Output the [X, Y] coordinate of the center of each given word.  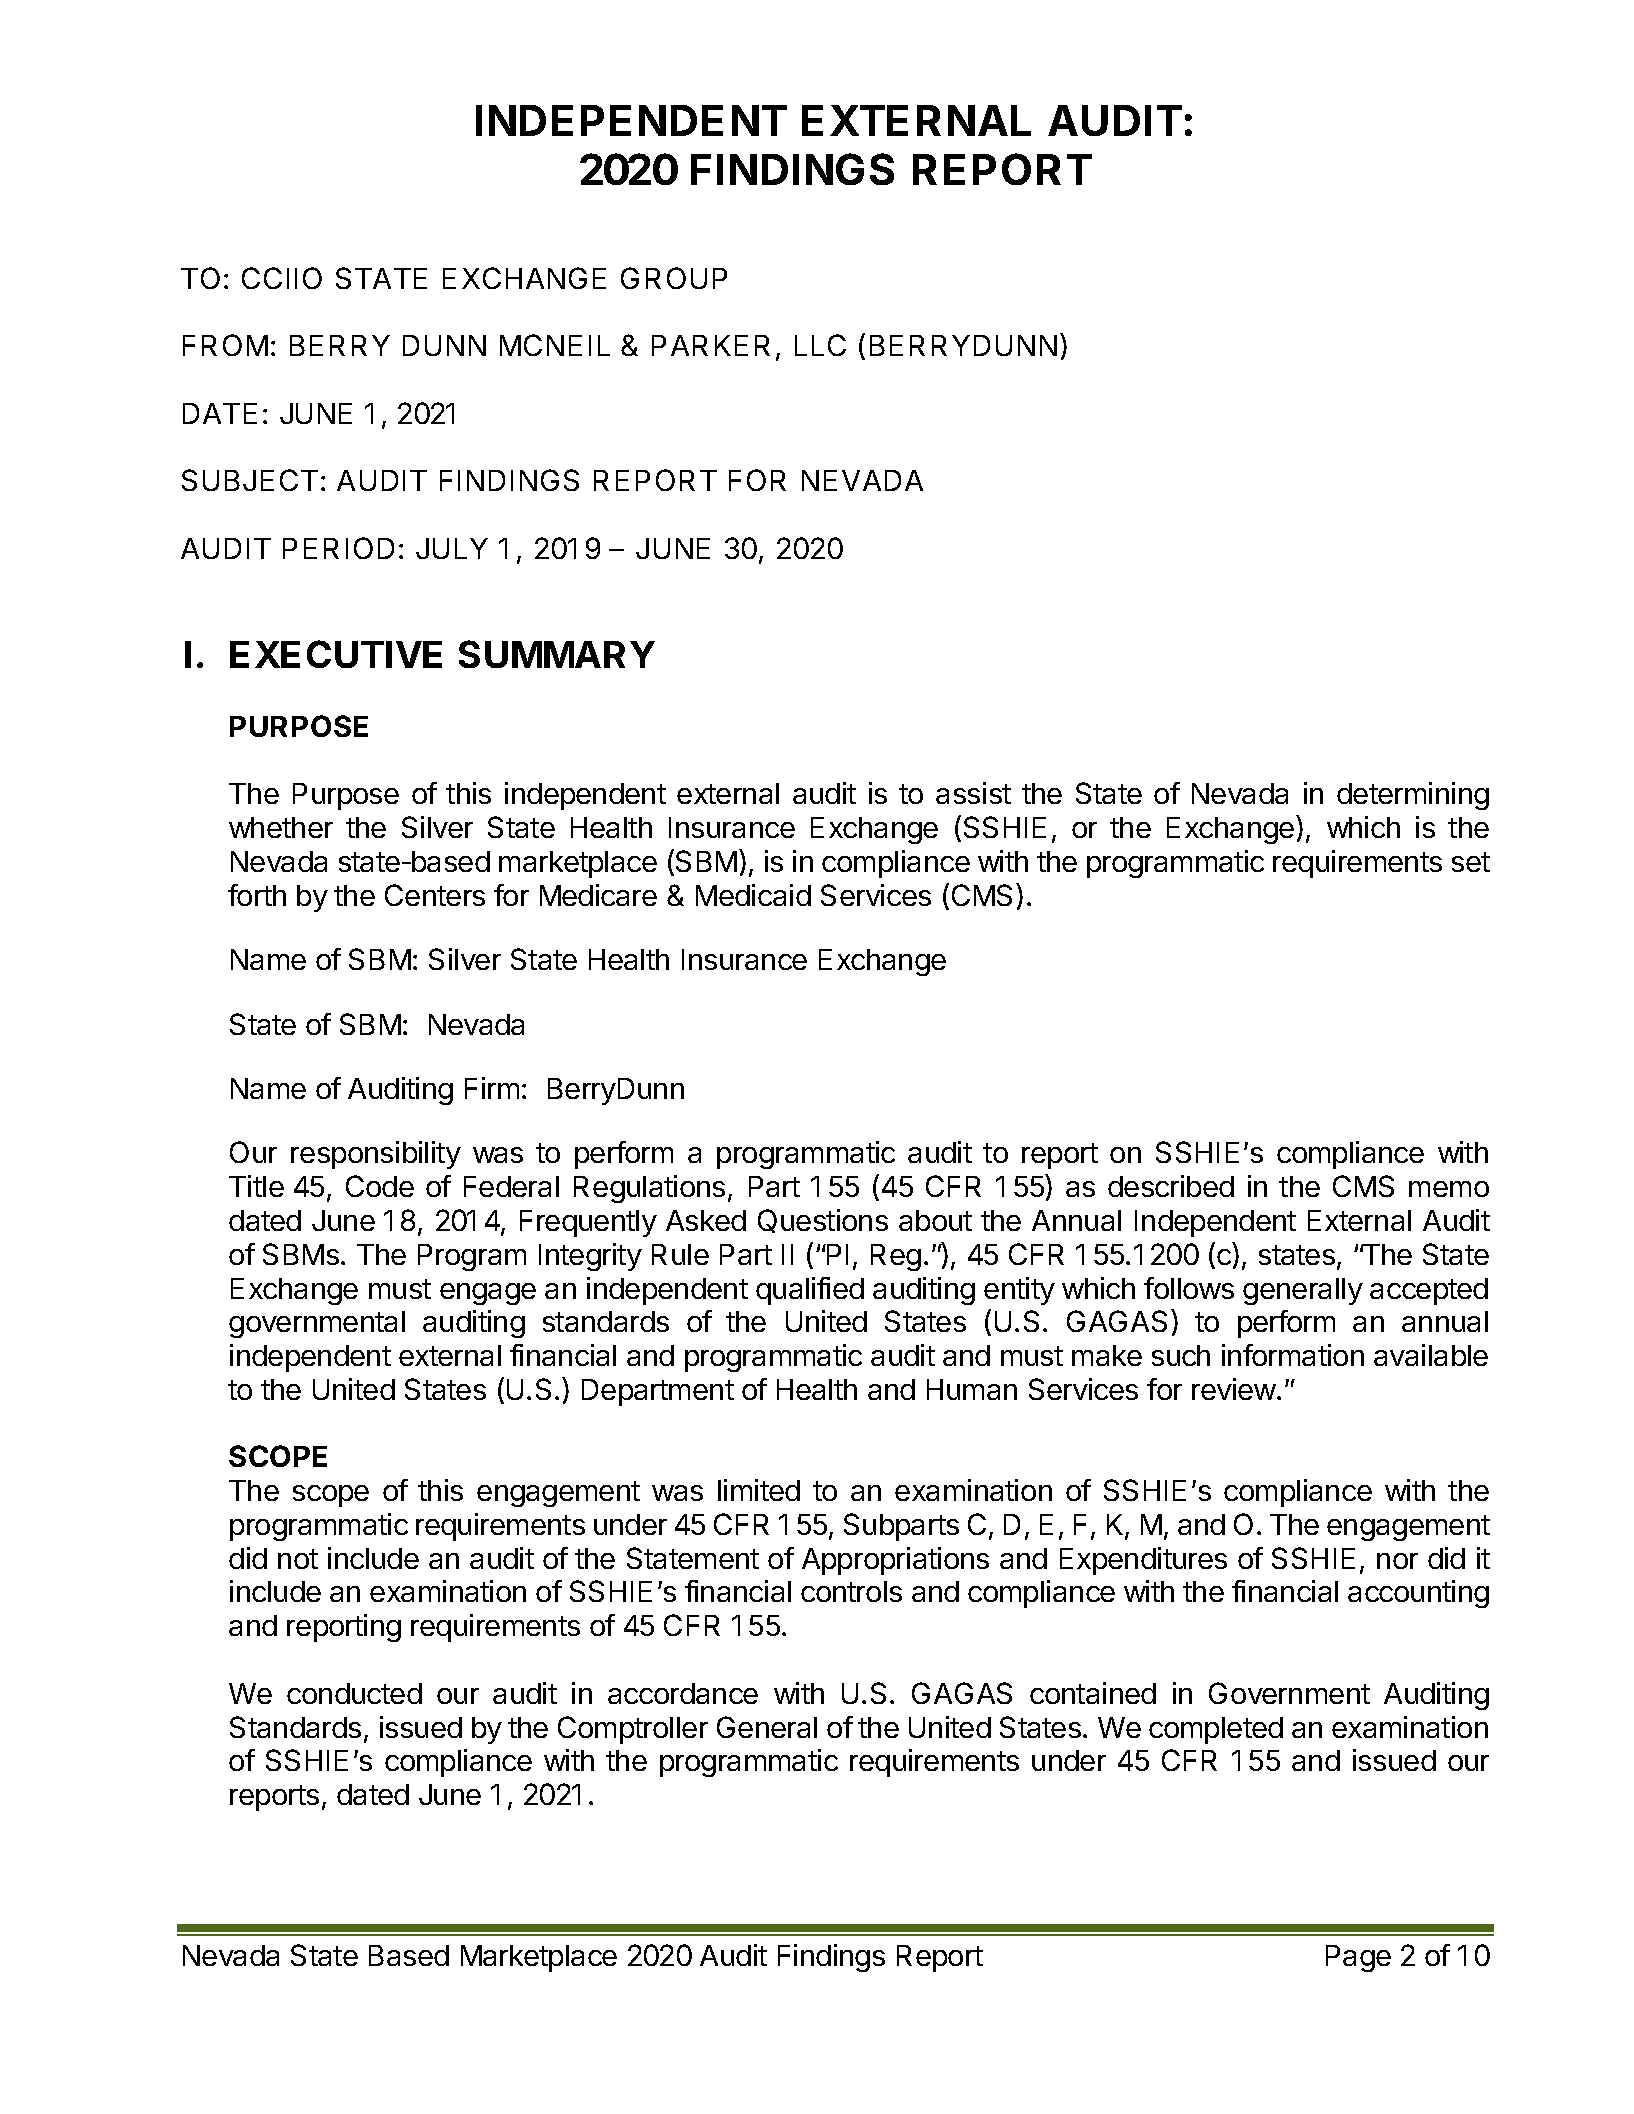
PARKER [711, 345]
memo [1449, 1189]
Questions [823, 1221]
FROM [225, 345]
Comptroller [633, 1730]
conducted [354, 1693]
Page [1358, 1958]
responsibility [376, 1155]
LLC [820, 345]
